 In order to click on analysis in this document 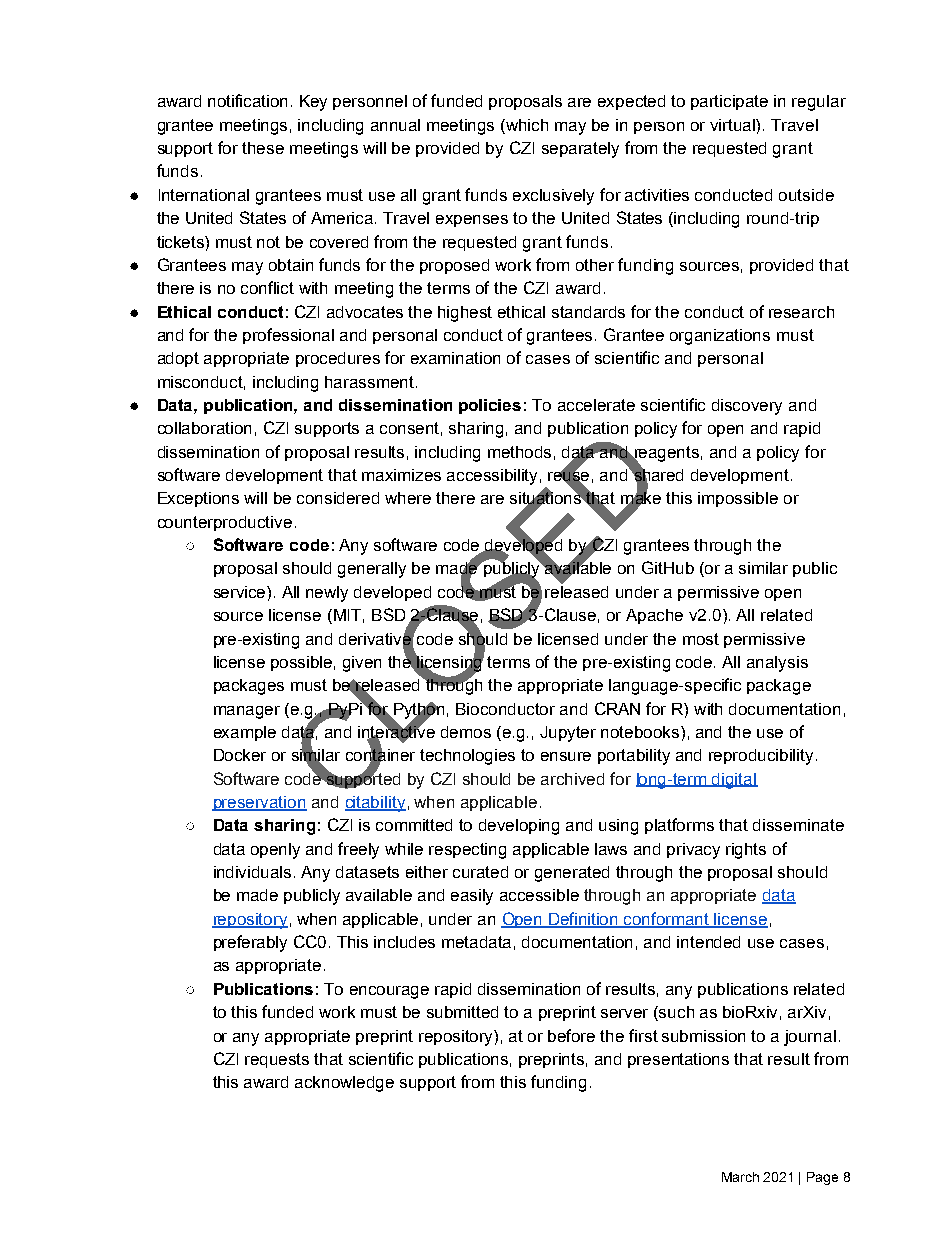, I will do `click(777, 664)`.
